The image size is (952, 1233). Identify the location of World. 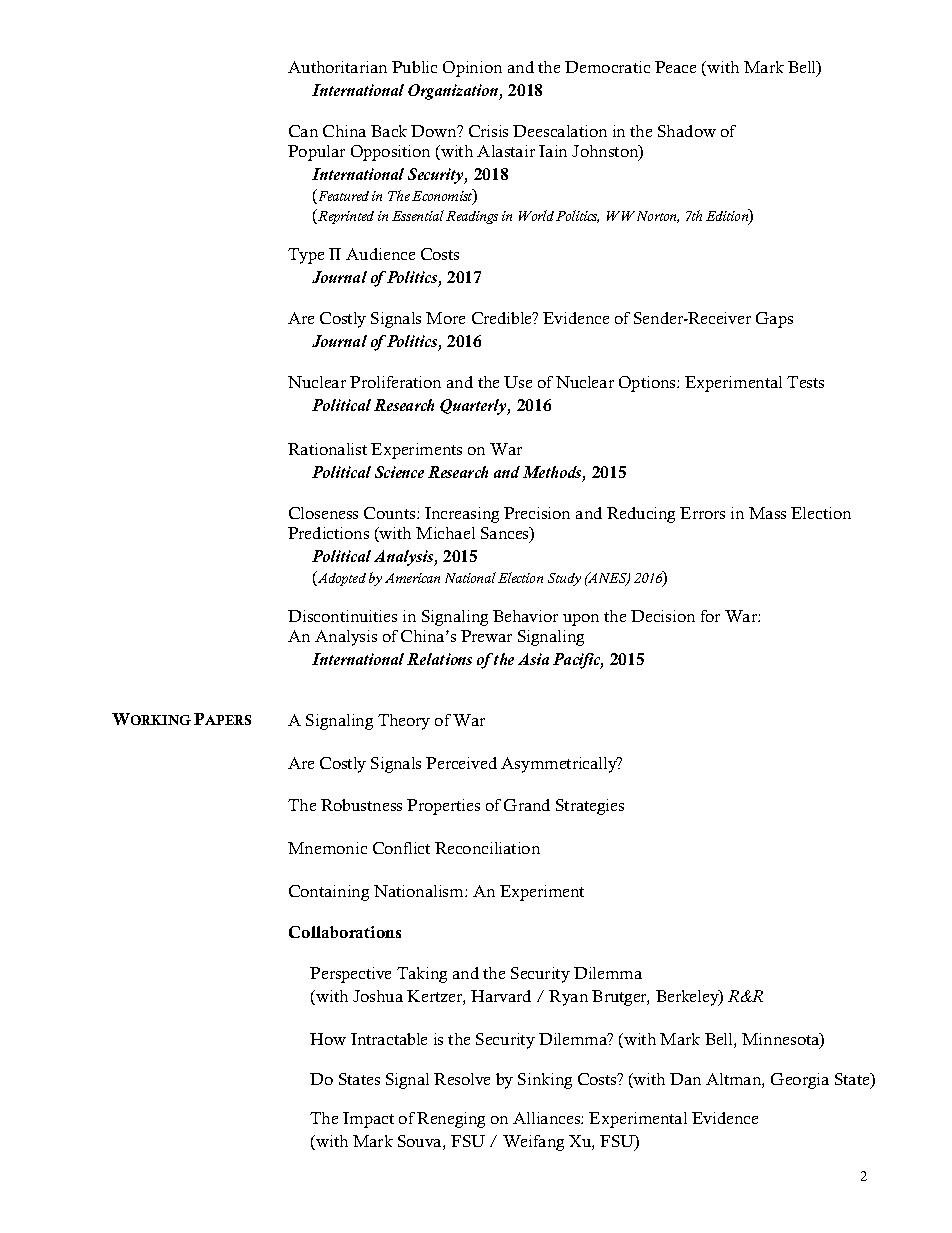
(536, 215).
